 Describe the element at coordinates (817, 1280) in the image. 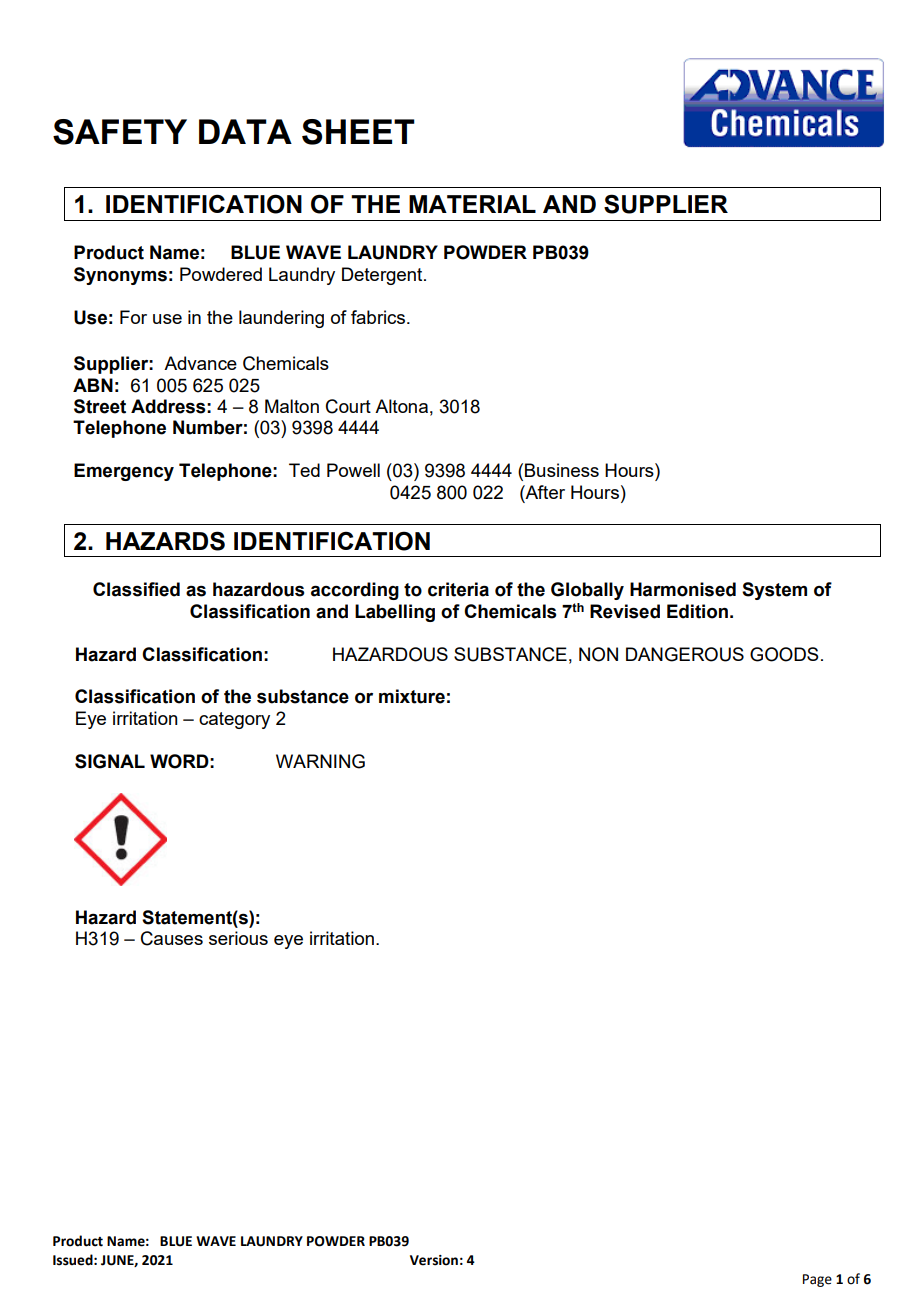

I see `Page` at that location.
